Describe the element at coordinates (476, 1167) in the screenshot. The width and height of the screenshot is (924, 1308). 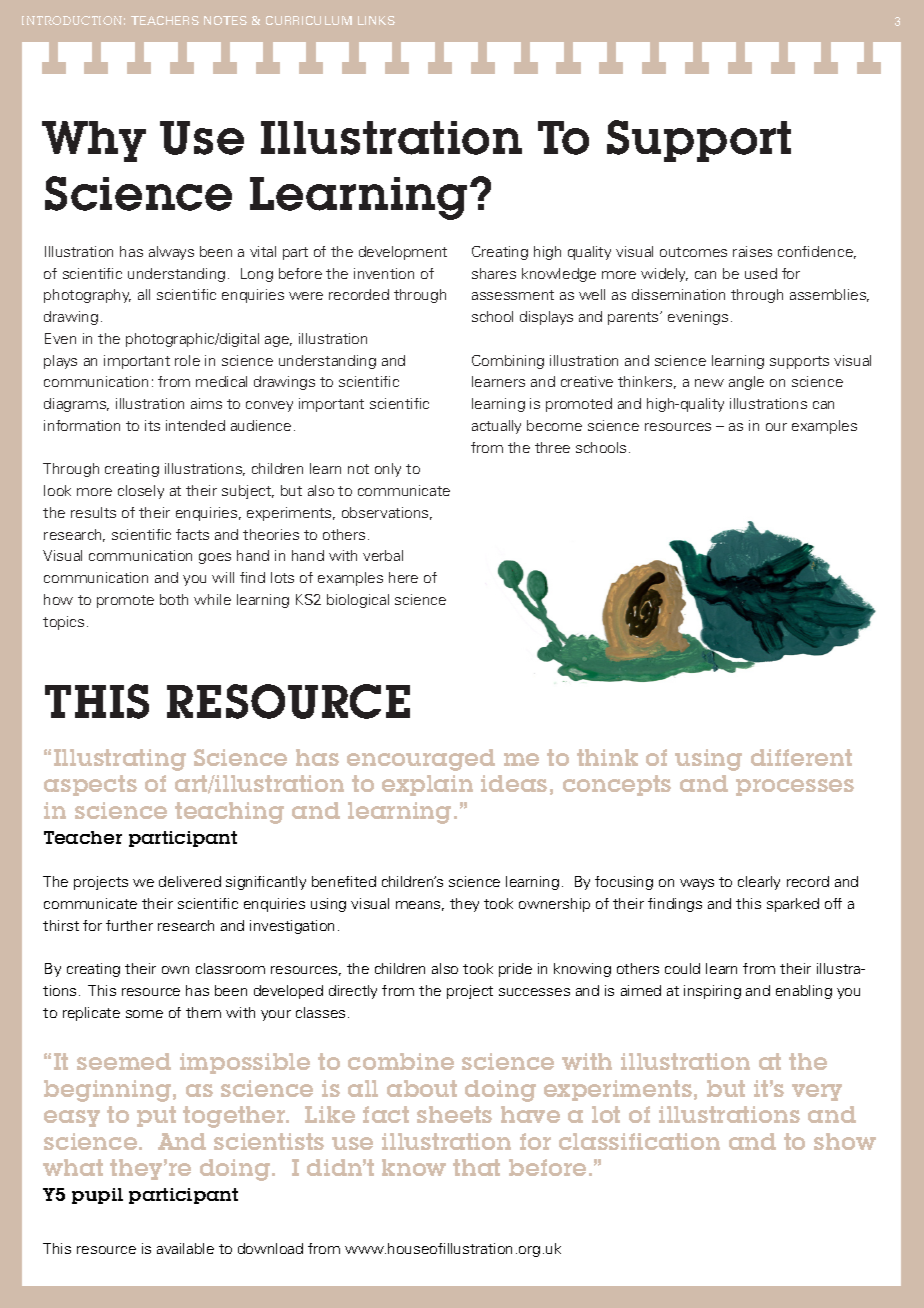
I see `that` at that location.
